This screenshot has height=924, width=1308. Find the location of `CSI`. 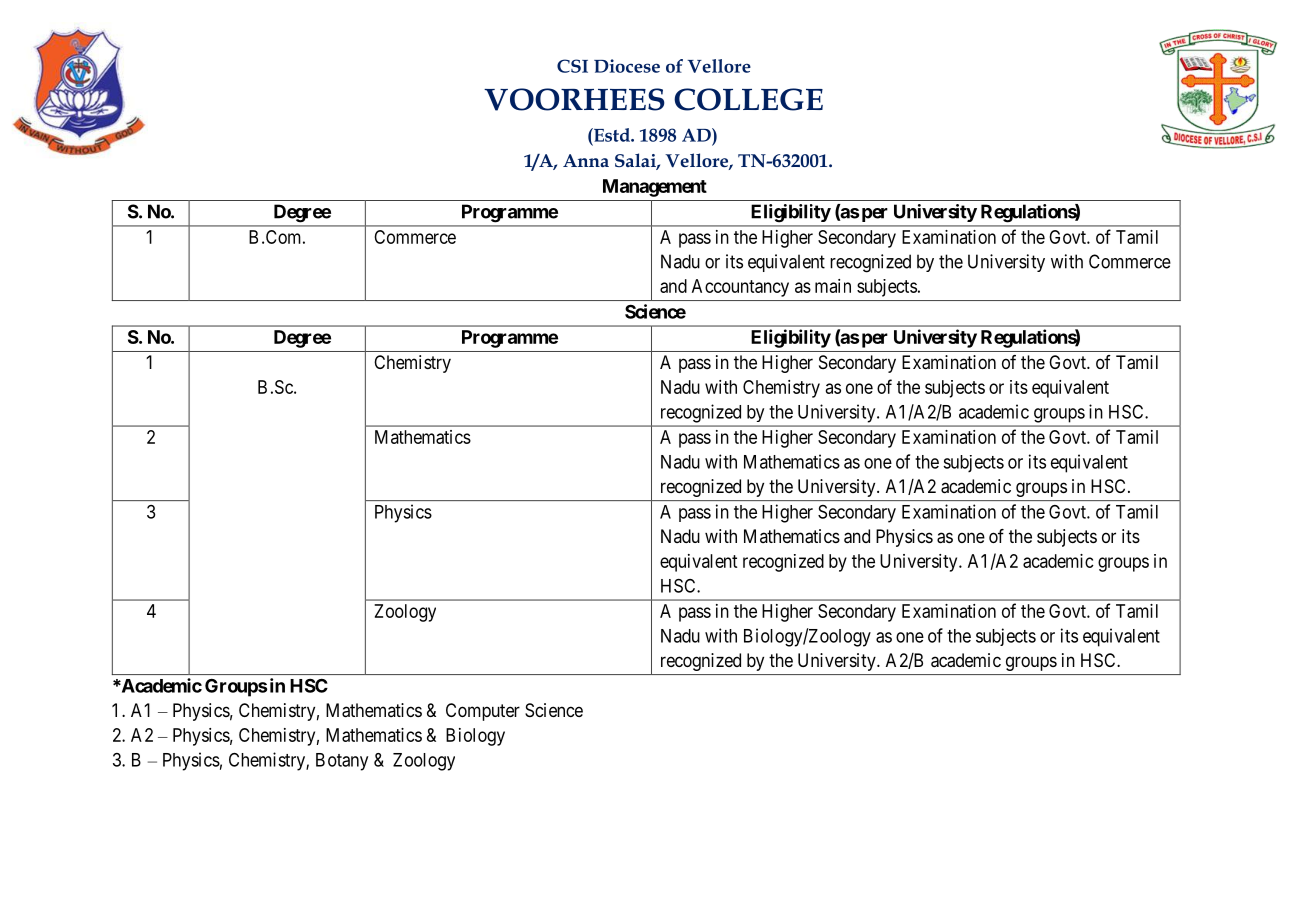

CSI is located at coordinates (572, 66).
